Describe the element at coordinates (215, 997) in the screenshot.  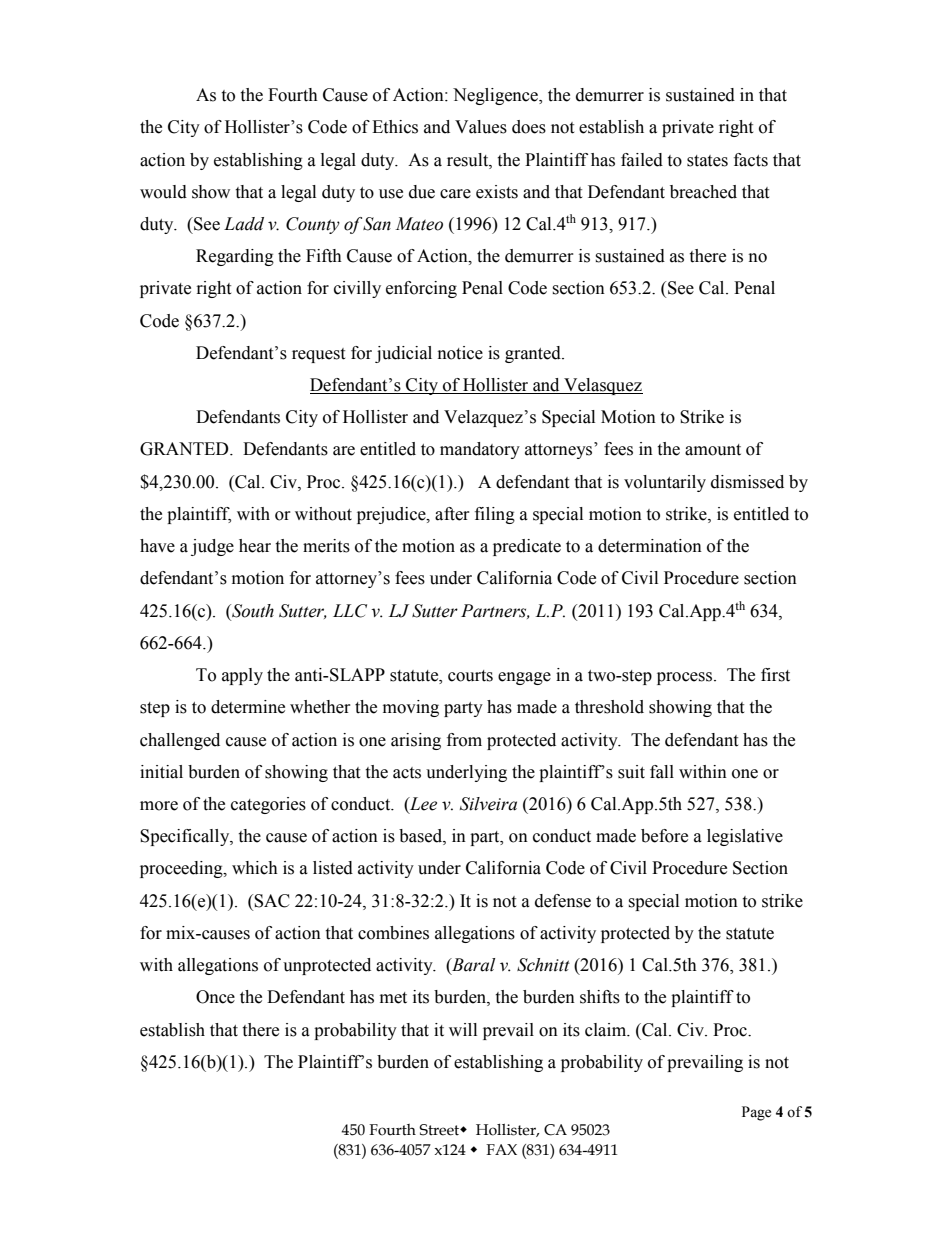
I see `Once` at that location.
